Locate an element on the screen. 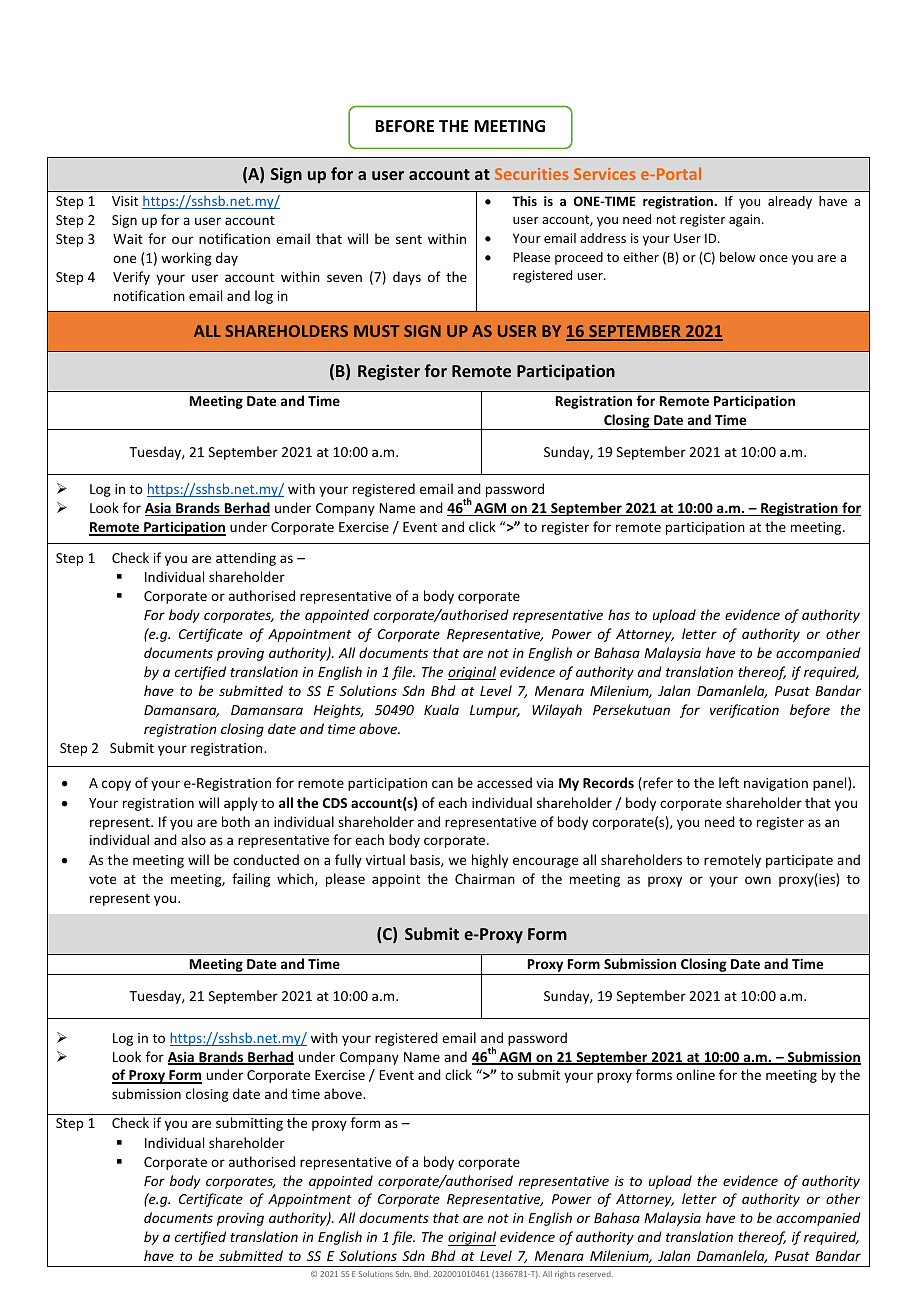 This screenshot has width=924, height=1308. verification is located at coordinates (744, 711).
